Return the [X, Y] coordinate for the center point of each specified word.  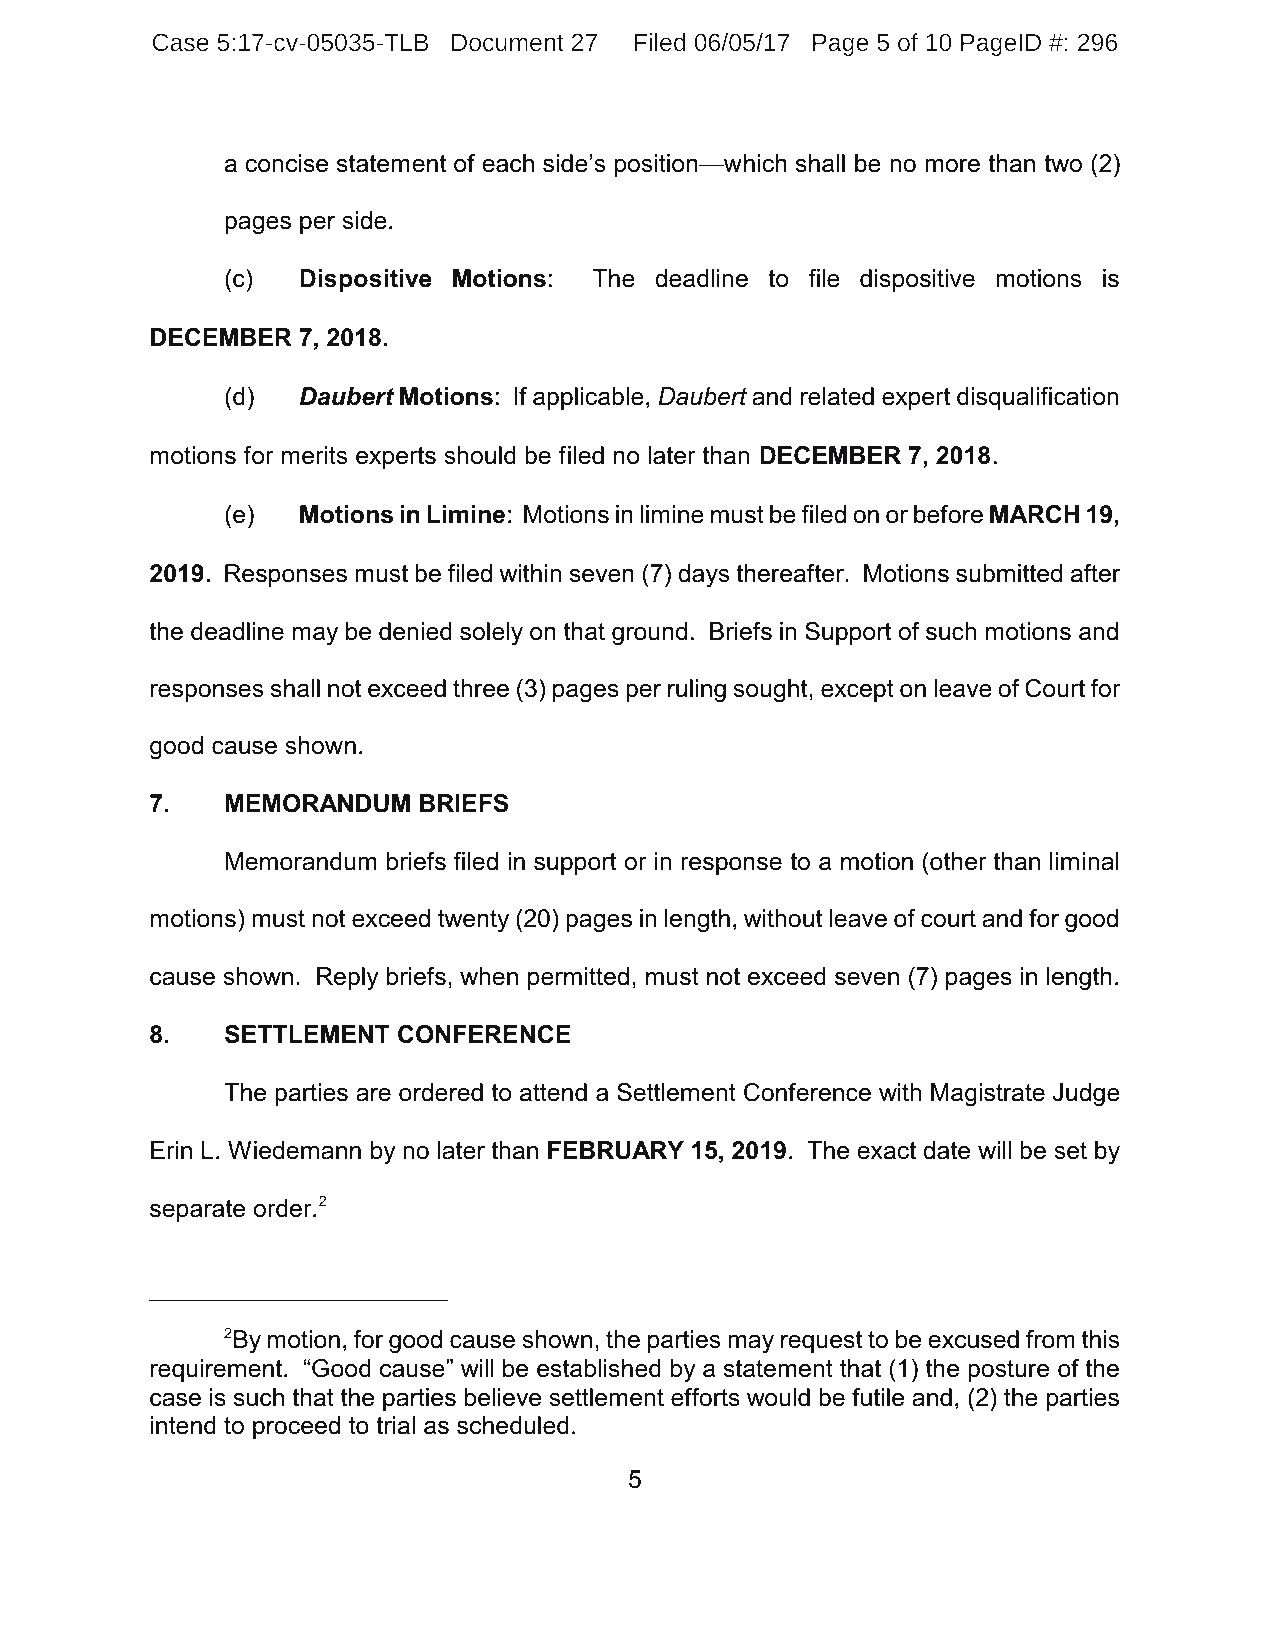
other [957, 861]
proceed [296, 1427]
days [704, 576]
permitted [578, 978]
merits [315, 455]
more [952, 166]
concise [286, 163]
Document [508, 42]
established [599, 1368]
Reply [348, 979]
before [948, 514]
